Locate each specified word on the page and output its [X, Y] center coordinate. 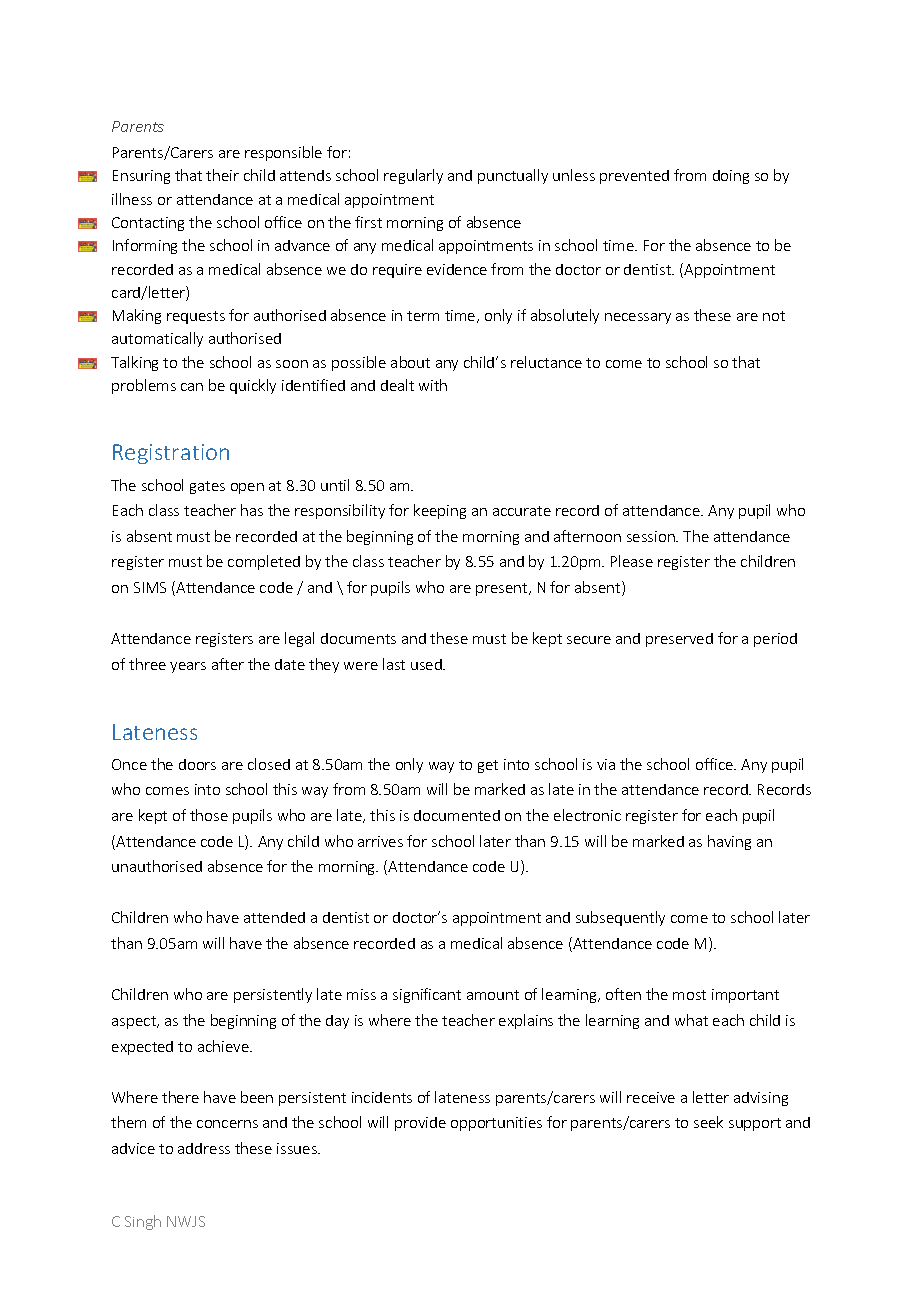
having [729, 842]
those [209, 815]
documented [457, 815]
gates [207, 487]
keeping [440, 511]
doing [731, 177]
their [222, 175]
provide [420, 1124]
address [204, 1148]
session [652, 536]
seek [708, 1122]
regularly [413, 176]
